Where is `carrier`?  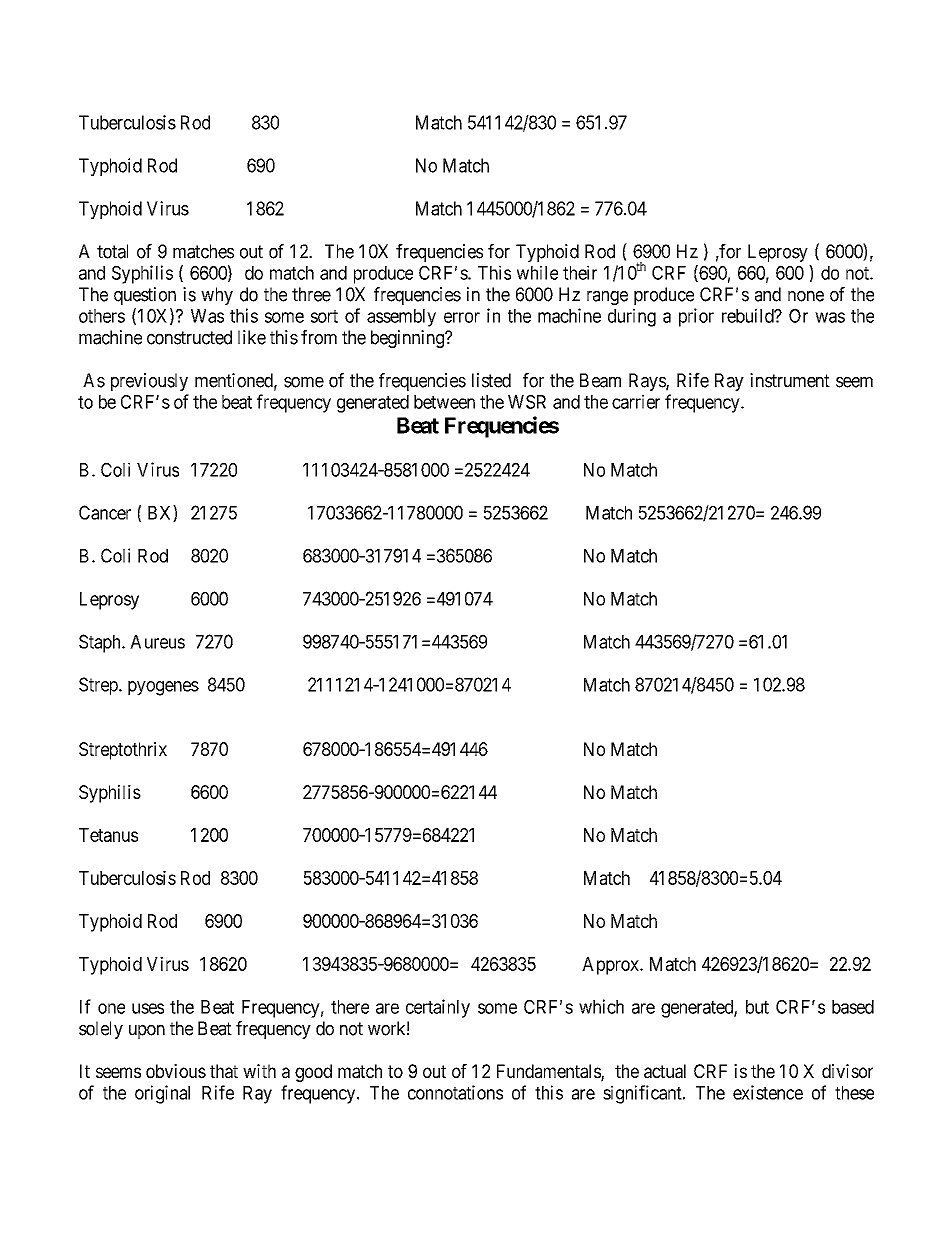 carrier is located at coordinates (636, 401).
